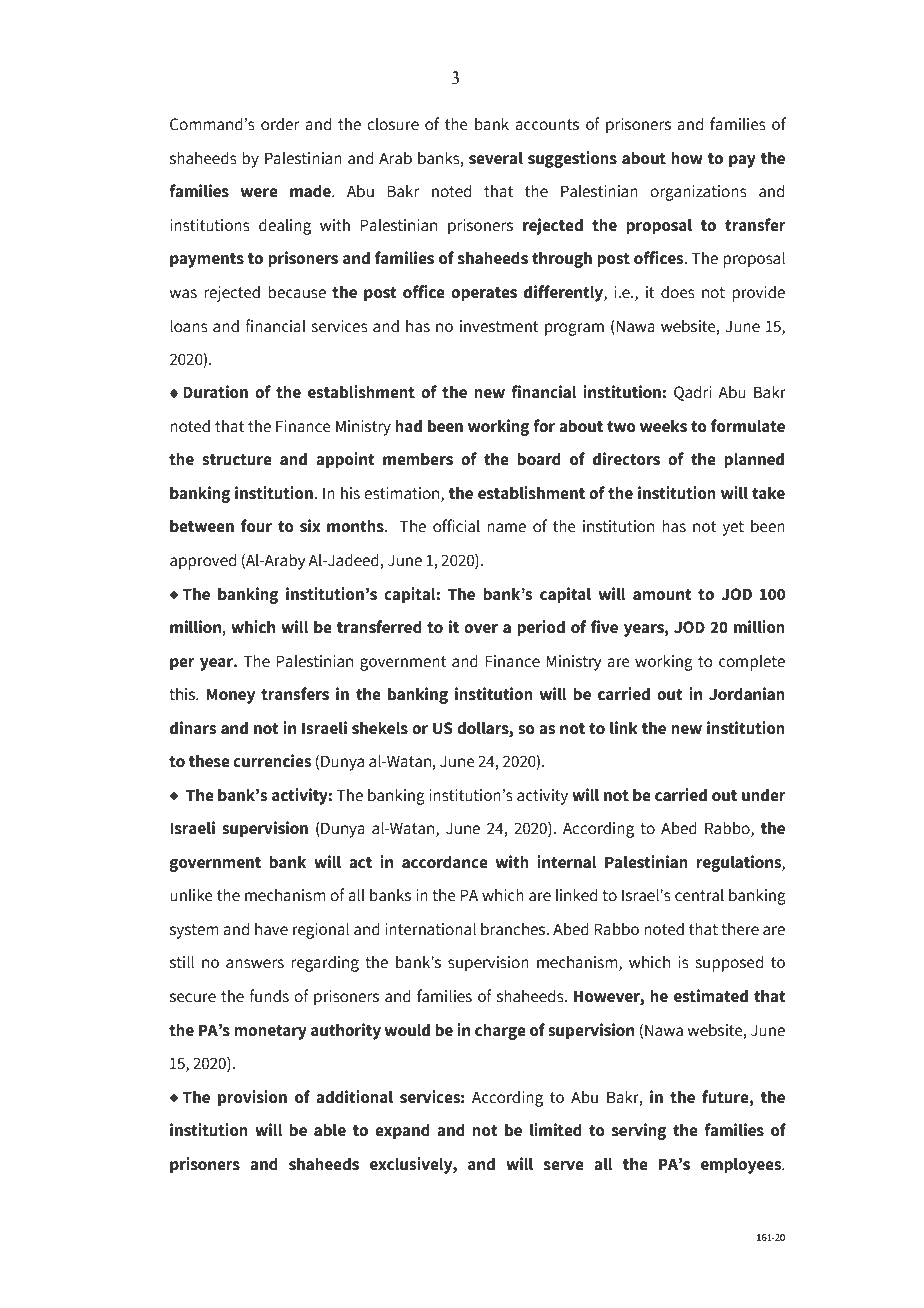  Describe the element at coordinates (215, 392) in the image. I see `Duration` at that location.
